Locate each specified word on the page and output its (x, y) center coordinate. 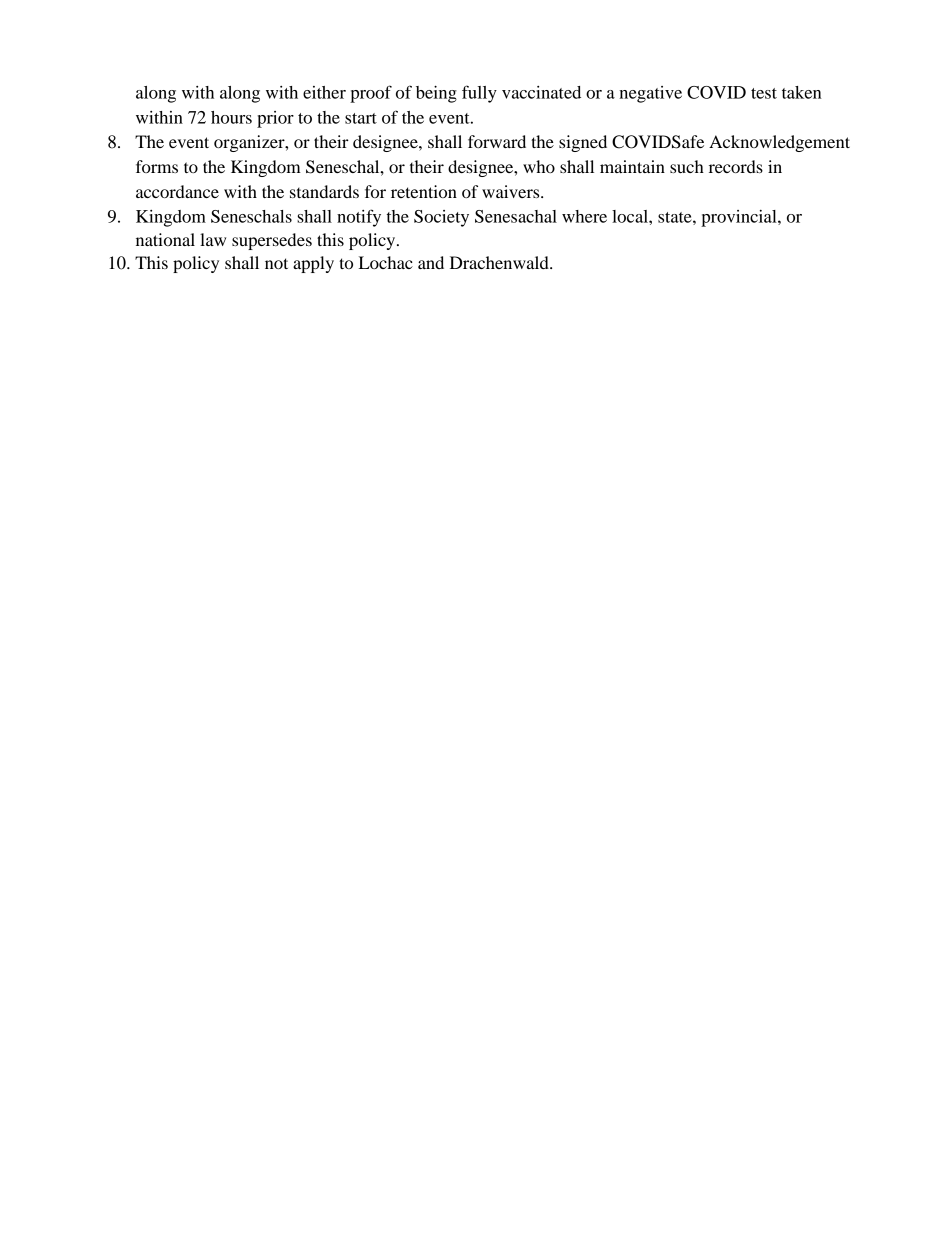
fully (479, 94)
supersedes (272, 241)
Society (441, 218)
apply (313, 264)
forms (157, 166)
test (764, 93)
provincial (740, 218)
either (324, 92)
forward (497, 141)
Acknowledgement (779, 143)
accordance (177, 191)
